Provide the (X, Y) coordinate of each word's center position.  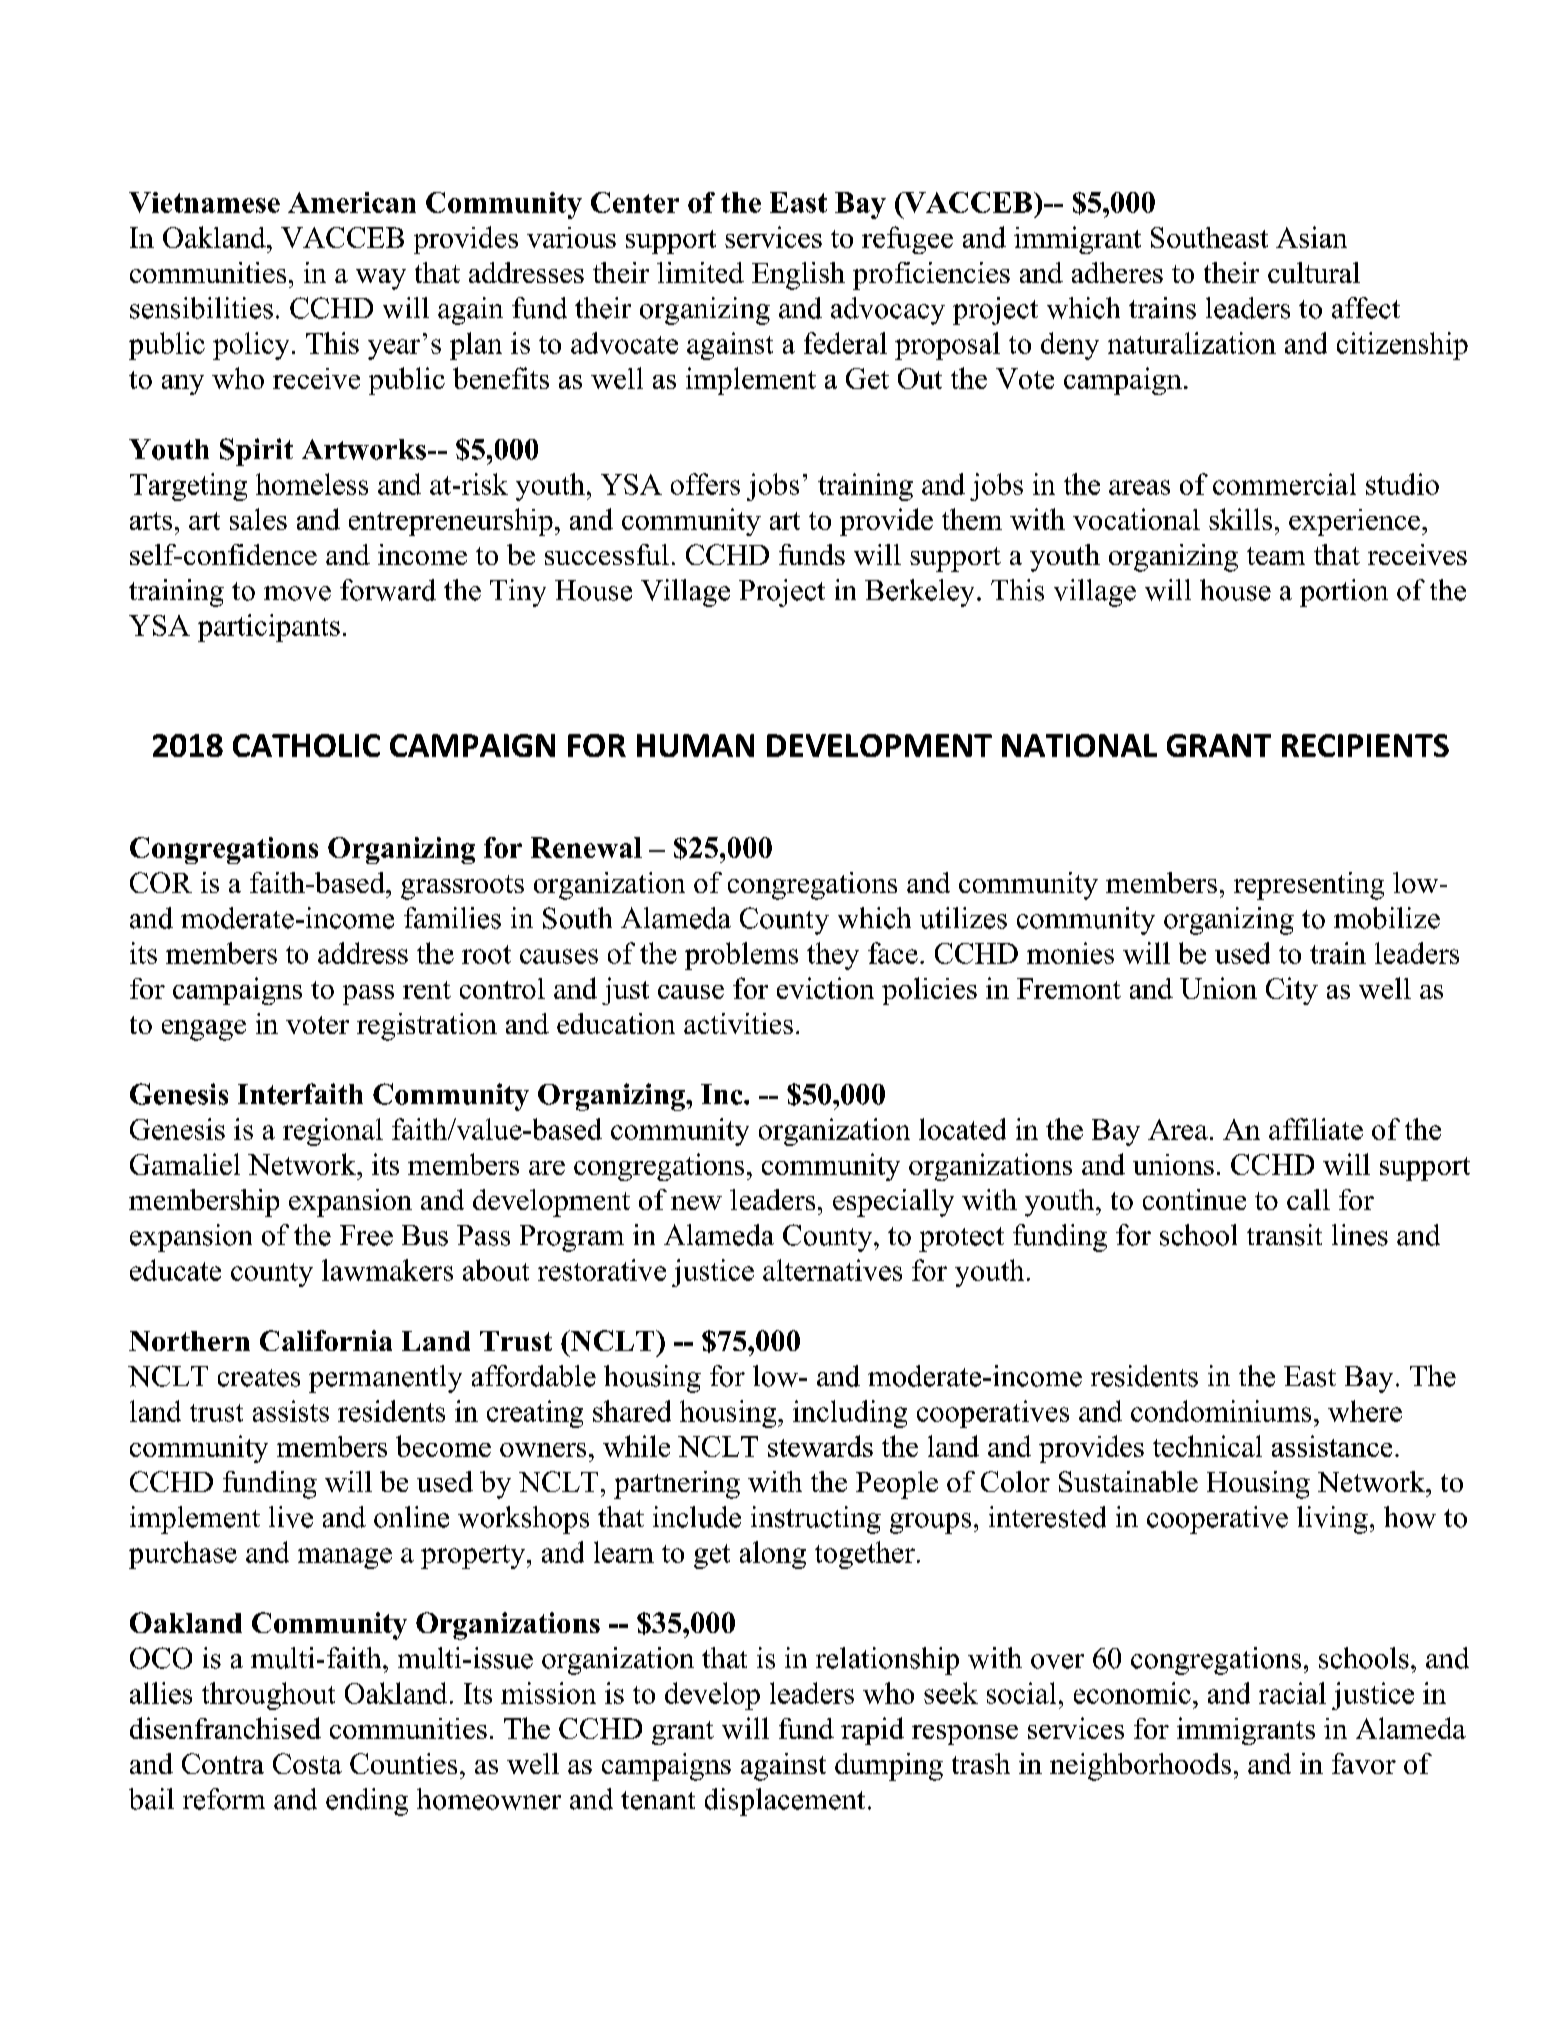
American (352, 202)
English (798, 276)
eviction (825, 988)
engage (204, 1030)
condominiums (1221, 1411)
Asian (1311, 237)
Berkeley (919, 593)
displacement (785, 1802)
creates (259, 1378)
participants (269, 628)
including (850, 1414)
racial (1292, 1693)
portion (1344, 593)
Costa (307, 1763)
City (1292, 991)
